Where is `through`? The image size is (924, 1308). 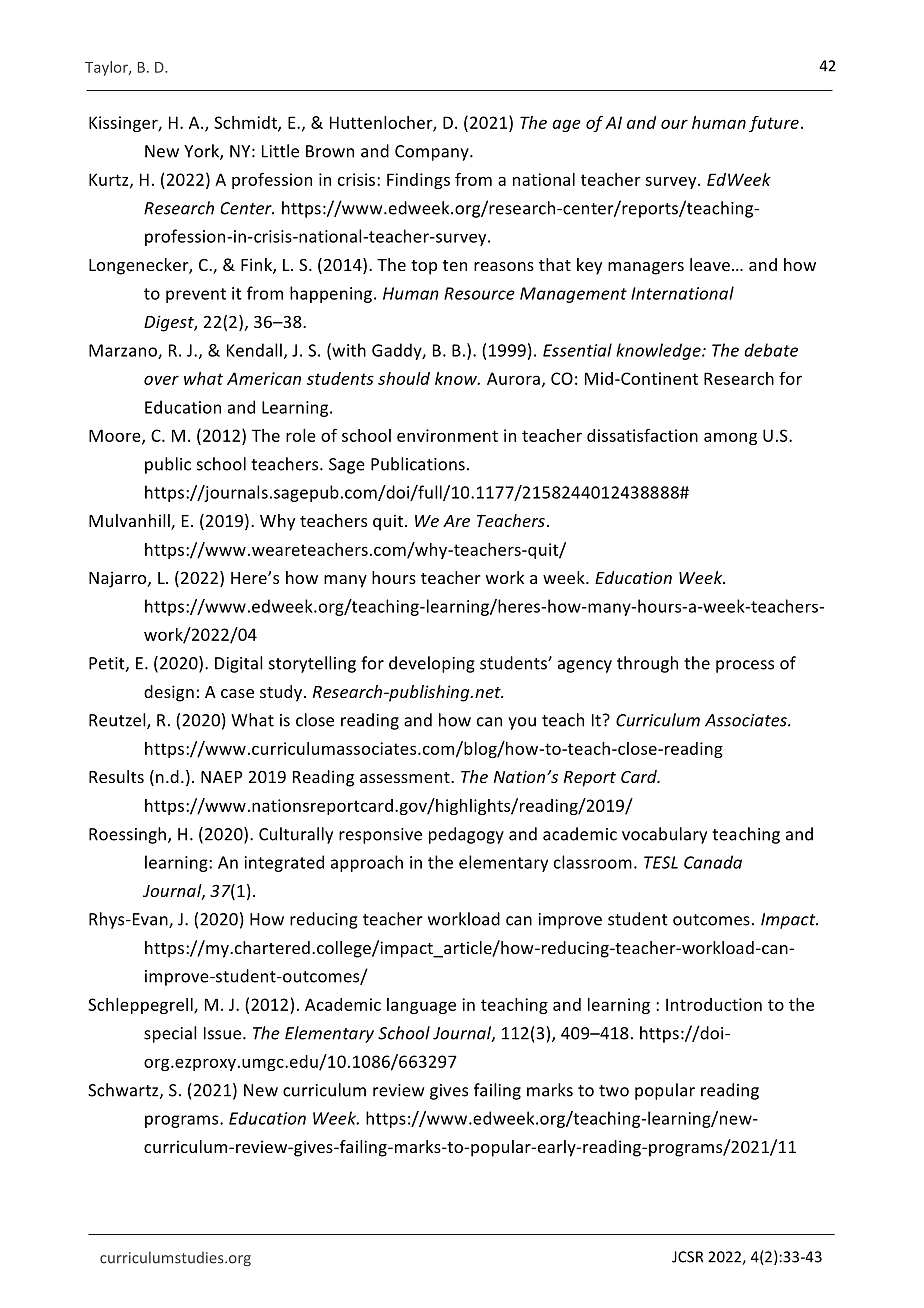
through is located at coordinates (647, 664).
